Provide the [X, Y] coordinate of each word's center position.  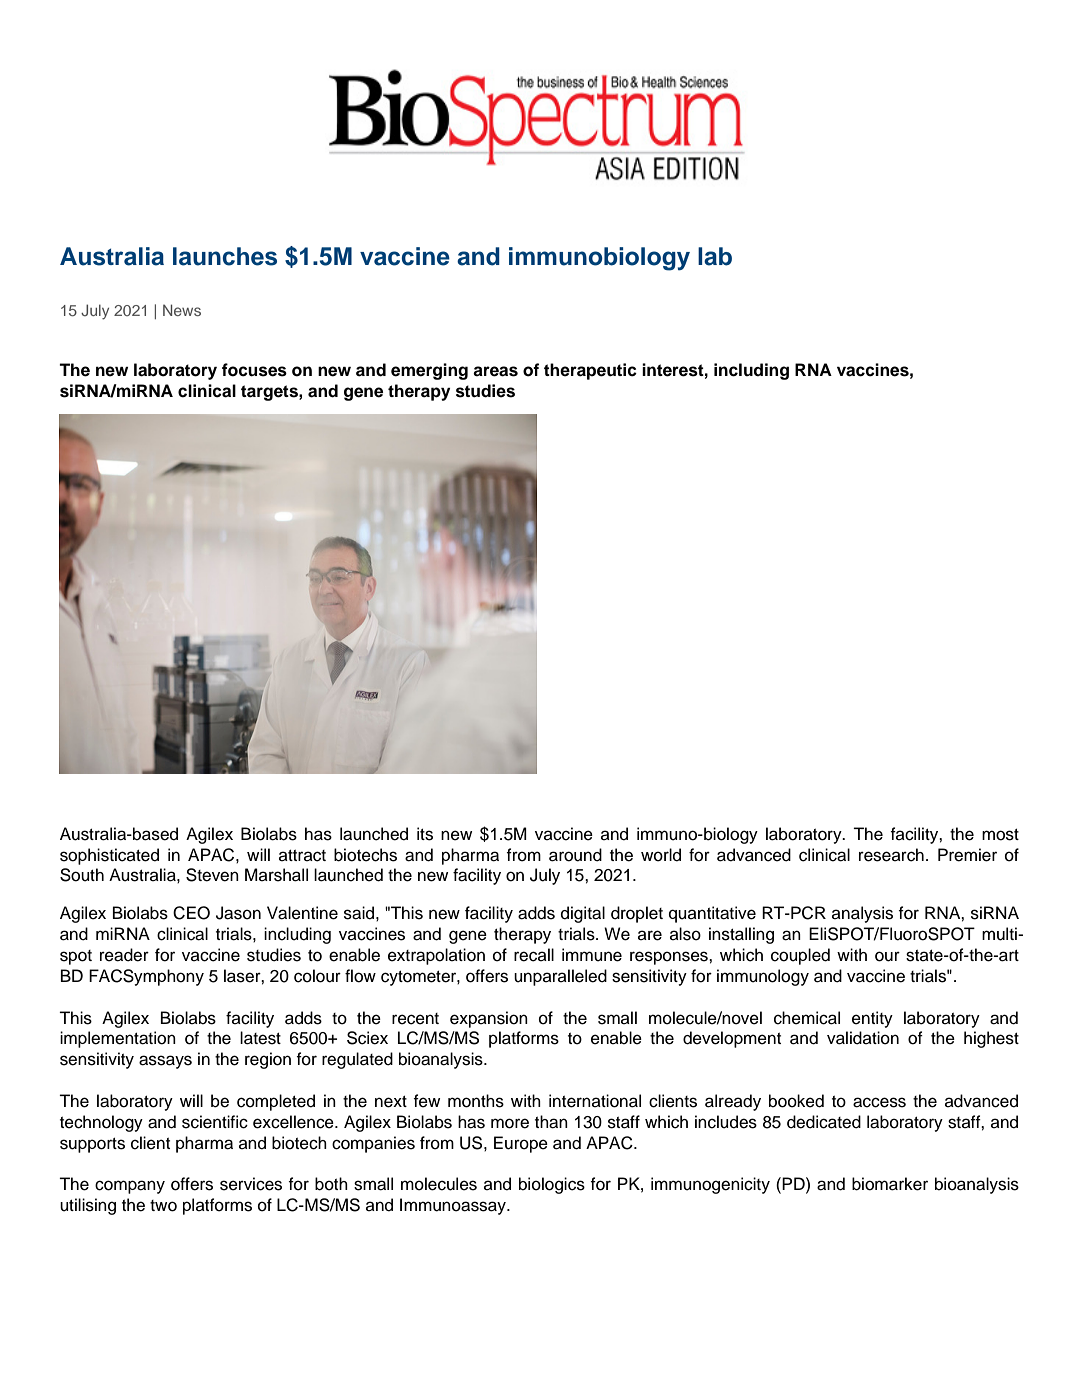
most [1000, 835]
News [182, 310]
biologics [552, 1185]
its [425, 834]
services [251, 1184]
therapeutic [590, 371]
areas [495, 371]
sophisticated [109, 856]
